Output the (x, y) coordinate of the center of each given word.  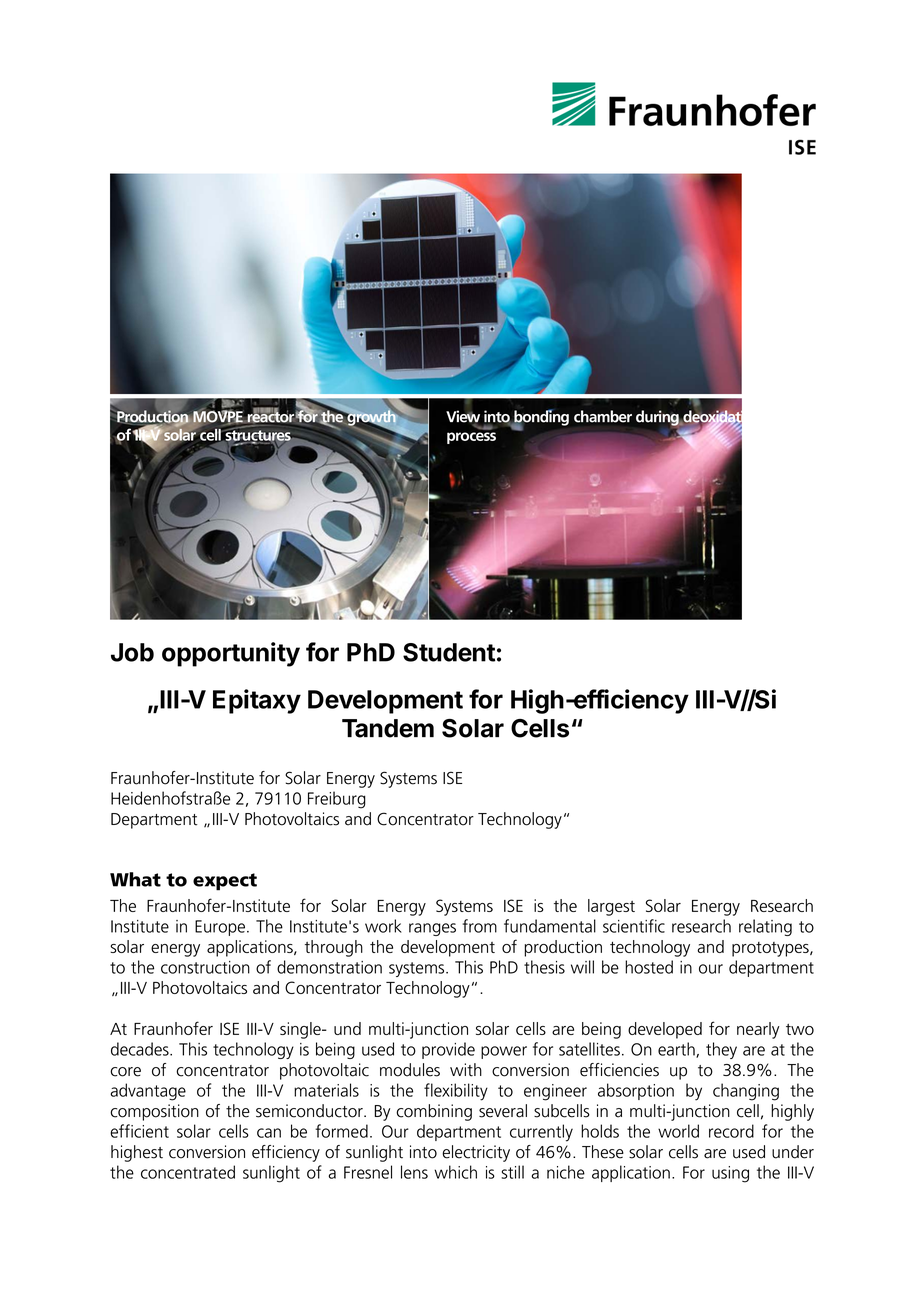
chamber (603, 416)
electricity (476, 1153)
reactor (270, 416)
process (471, 438)
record (731, 1131)
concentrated (188, 1172)
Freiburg (337, 800)
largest (611, 907)
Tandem (388, 728)
